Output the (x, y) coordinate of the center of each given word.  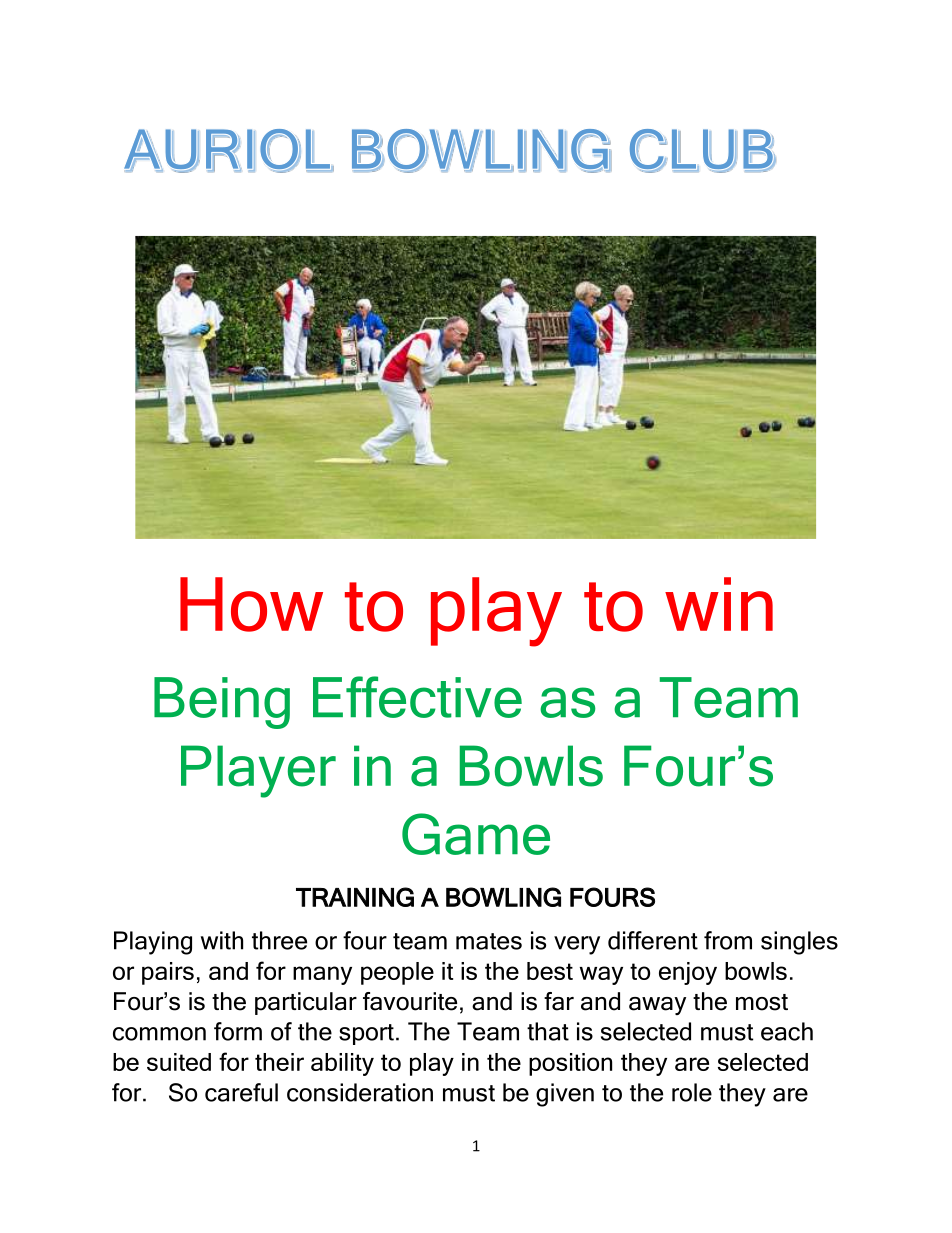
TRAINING (355, 897)
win (719, 604)
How (251, 604)
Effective (417, 697)
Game (476, 834)
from (728, 940)
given (565, 1095)
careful (241, 1092)
